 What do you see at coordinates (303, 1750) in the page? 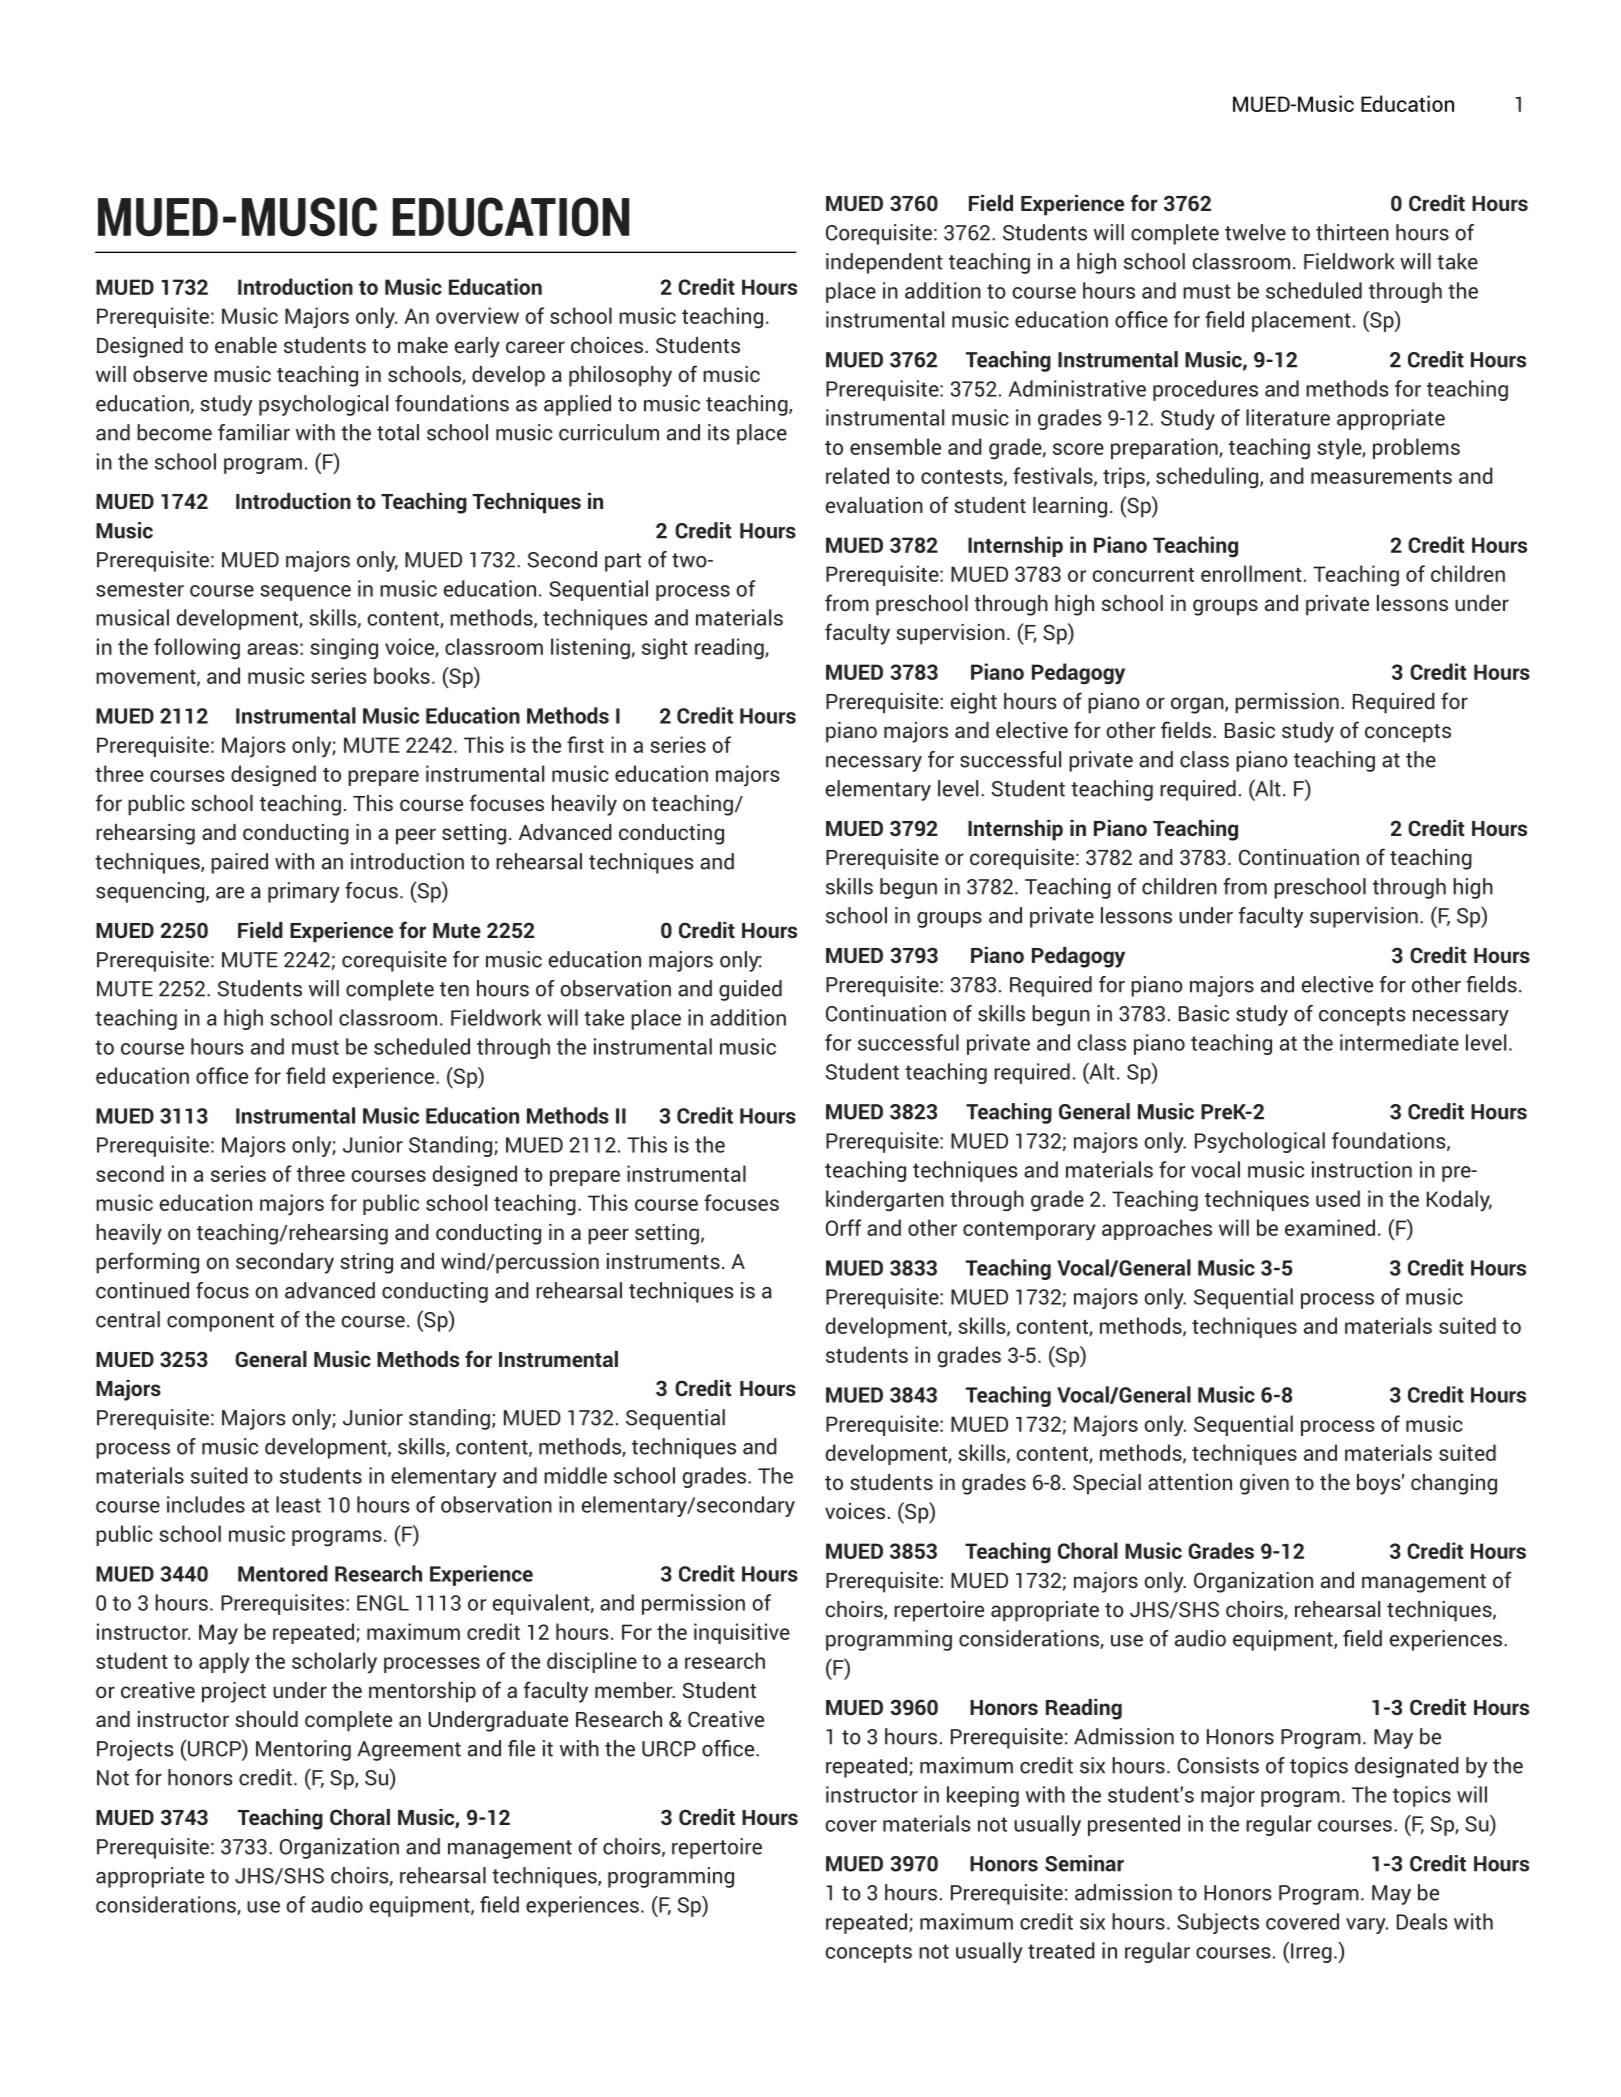
I see `Mentoring` at bounding box center [303, 1750].
